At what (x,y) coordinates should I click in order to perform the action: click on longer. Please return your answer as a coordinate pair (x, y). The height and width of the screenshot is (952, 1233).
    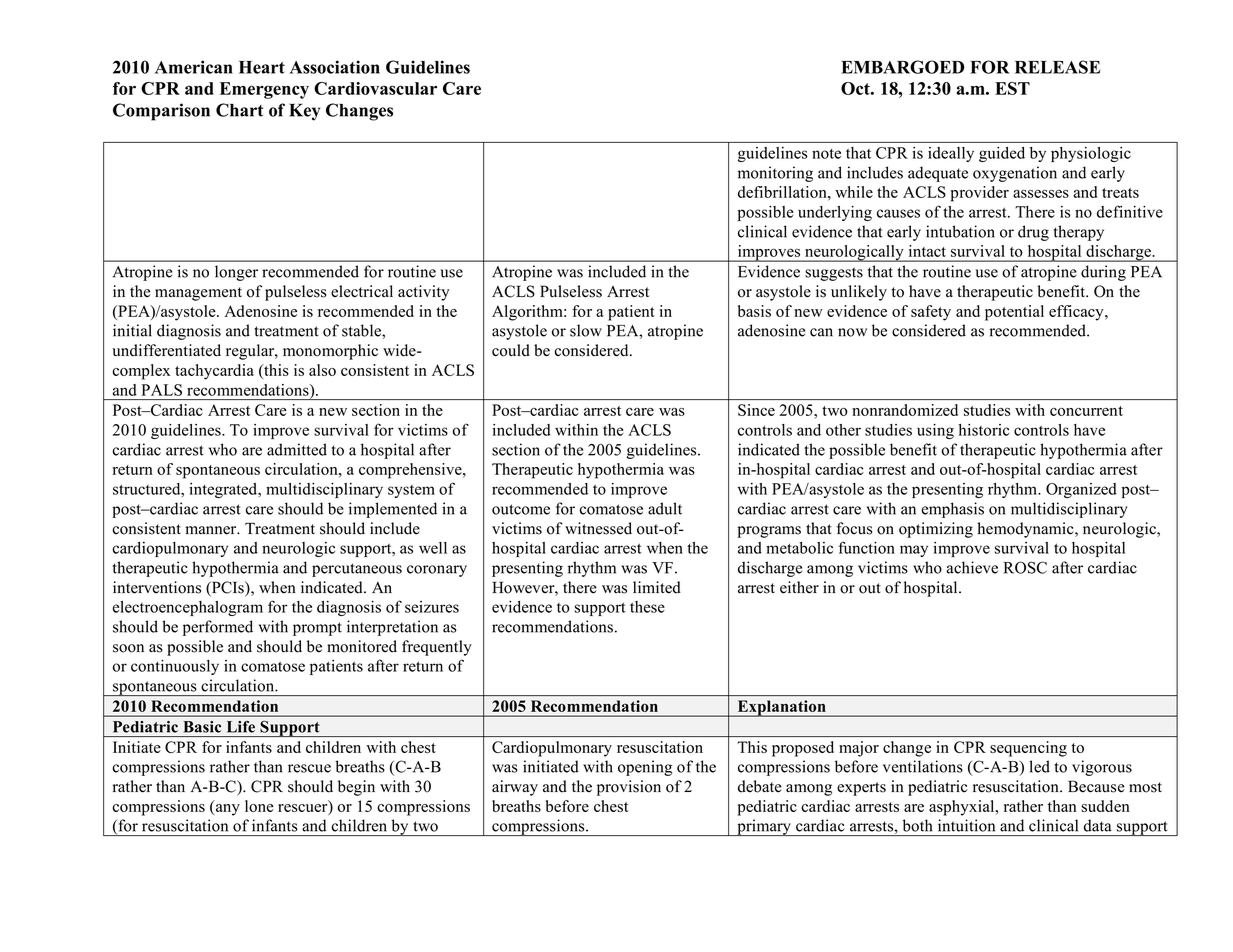
    Looking at the image, I should click on (236, 273).
